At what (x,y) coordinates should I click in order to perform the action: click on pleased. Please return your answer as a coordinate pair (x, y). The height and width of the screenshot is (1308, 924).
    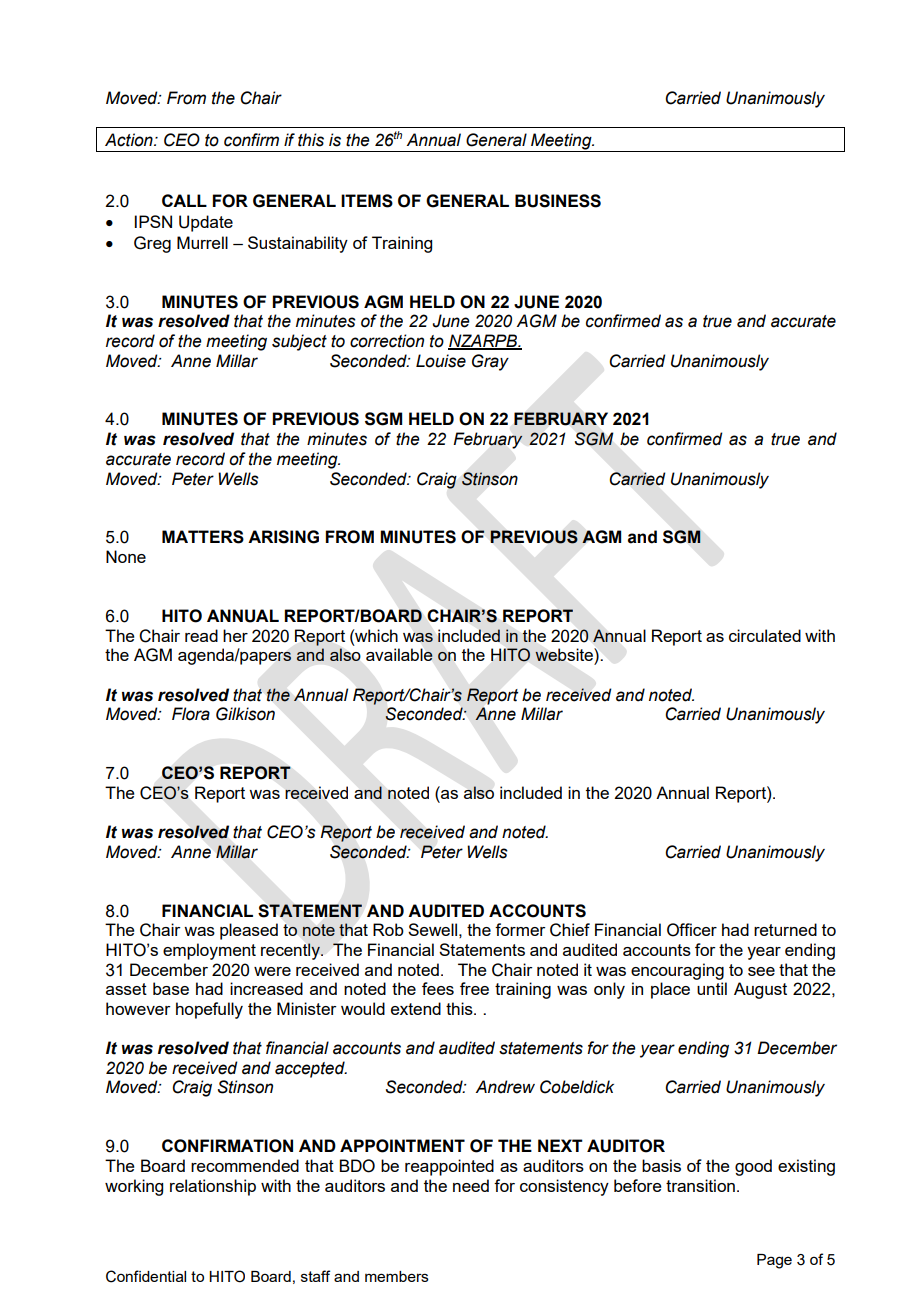
    Looking at the image, I should click on (249, 931).
